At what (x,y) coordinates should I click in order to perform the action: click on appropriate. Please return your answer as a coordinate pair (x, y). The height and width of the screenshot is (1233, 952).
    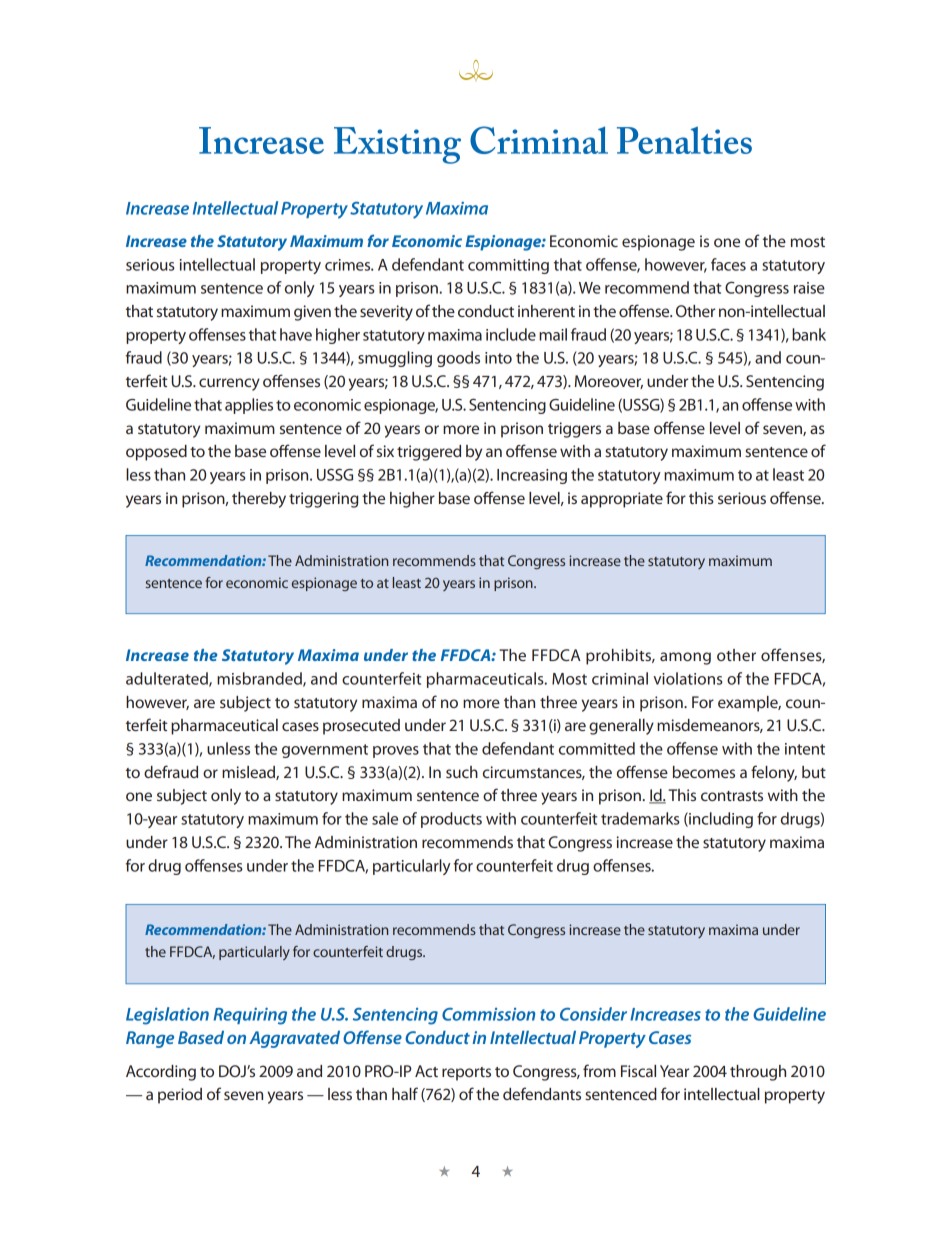
    Looking at the image, I should click on (622, 500).
